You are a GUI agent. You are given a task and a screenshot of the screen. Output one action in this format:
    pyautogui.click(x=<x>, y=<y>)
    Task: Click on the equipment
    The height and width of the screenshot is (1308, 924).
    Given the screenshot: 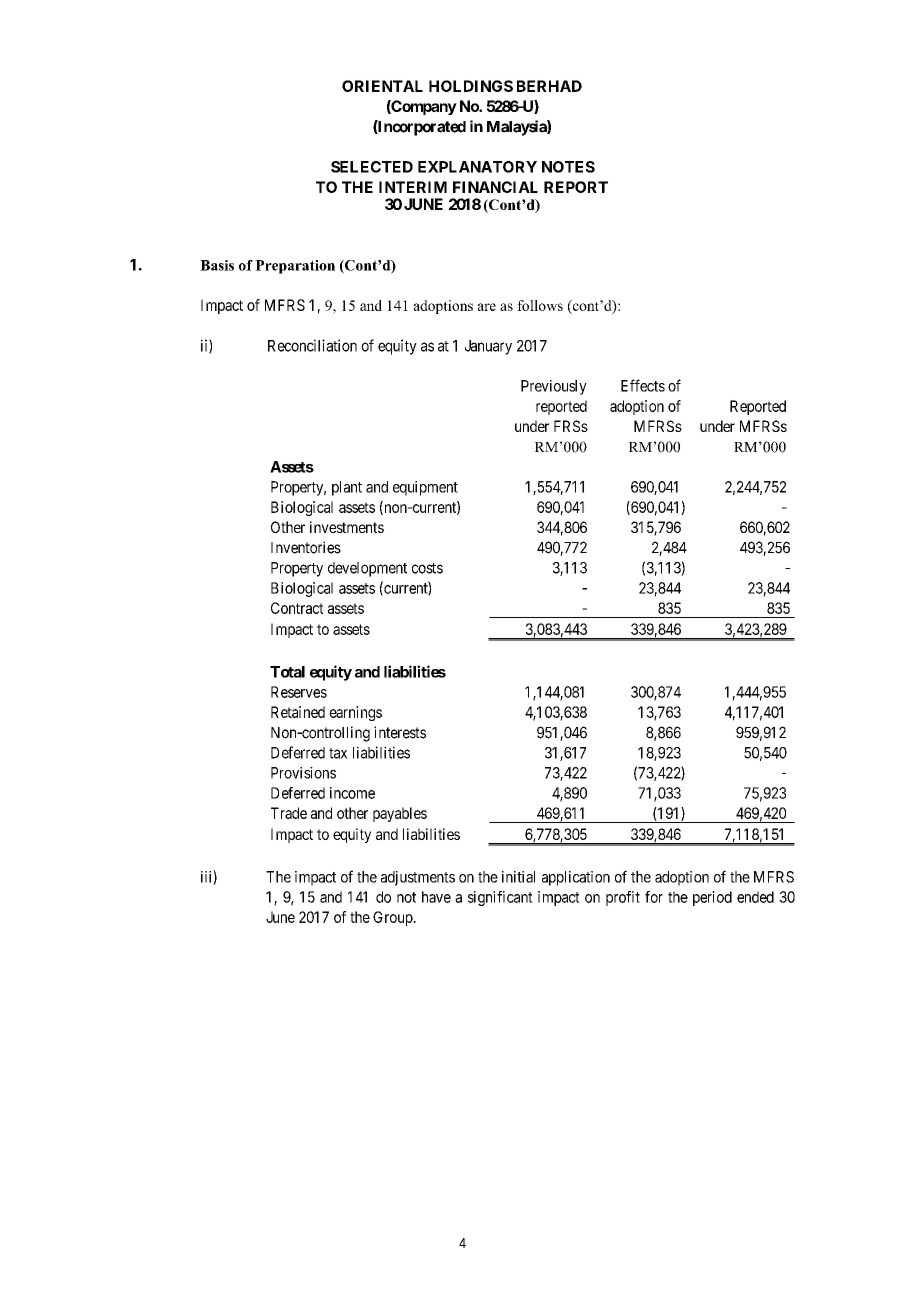 What is the action you would take?
    pyautogui.click(x=425, y=488)
